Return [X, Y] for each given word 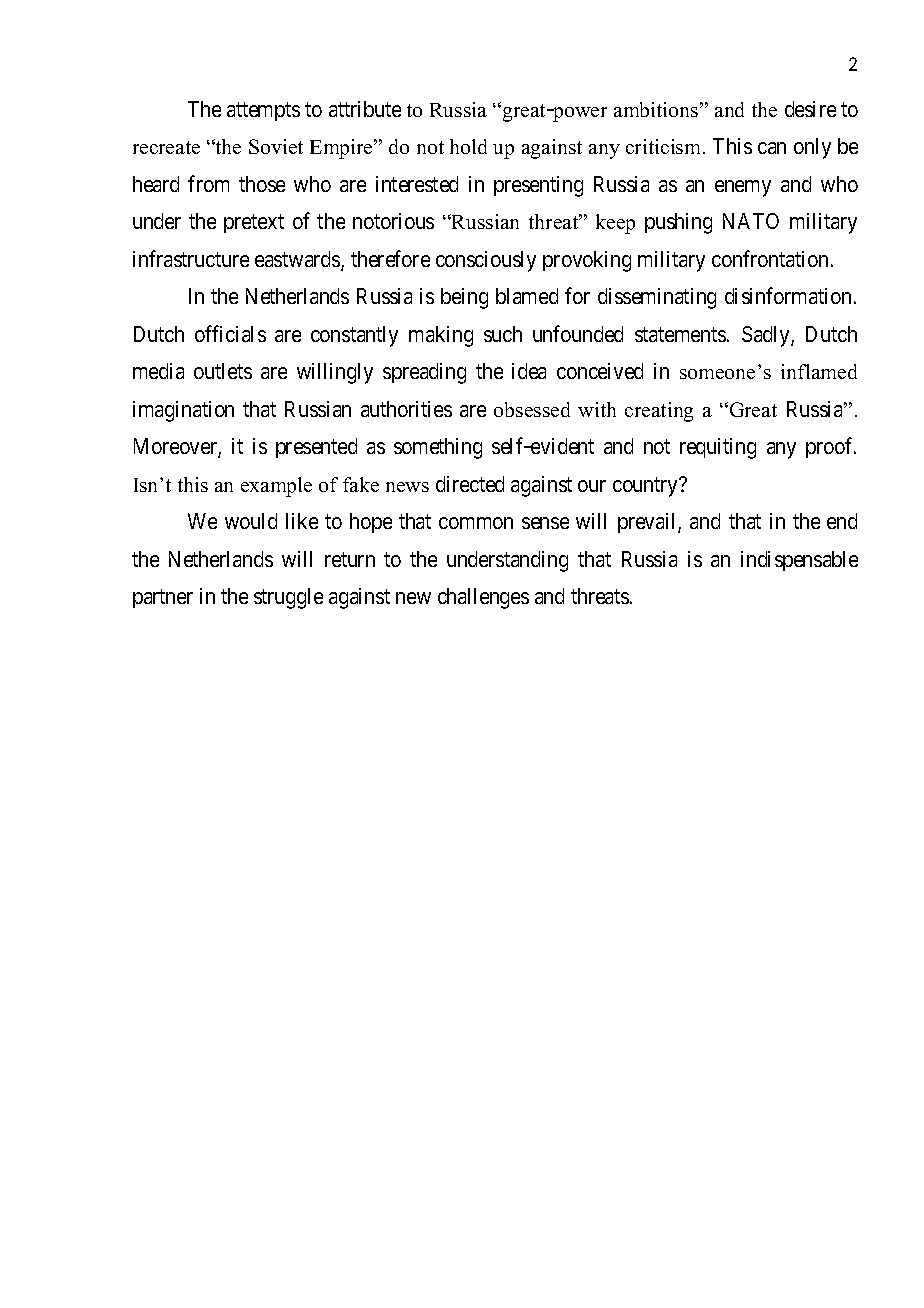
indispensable [799, 561]
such [503, 334]
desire [810, 109]
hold [468, 146]
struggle [288, 598]
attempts [263, 111]
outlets [223, 371]
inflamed [819, 371]
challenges [483, 598]
